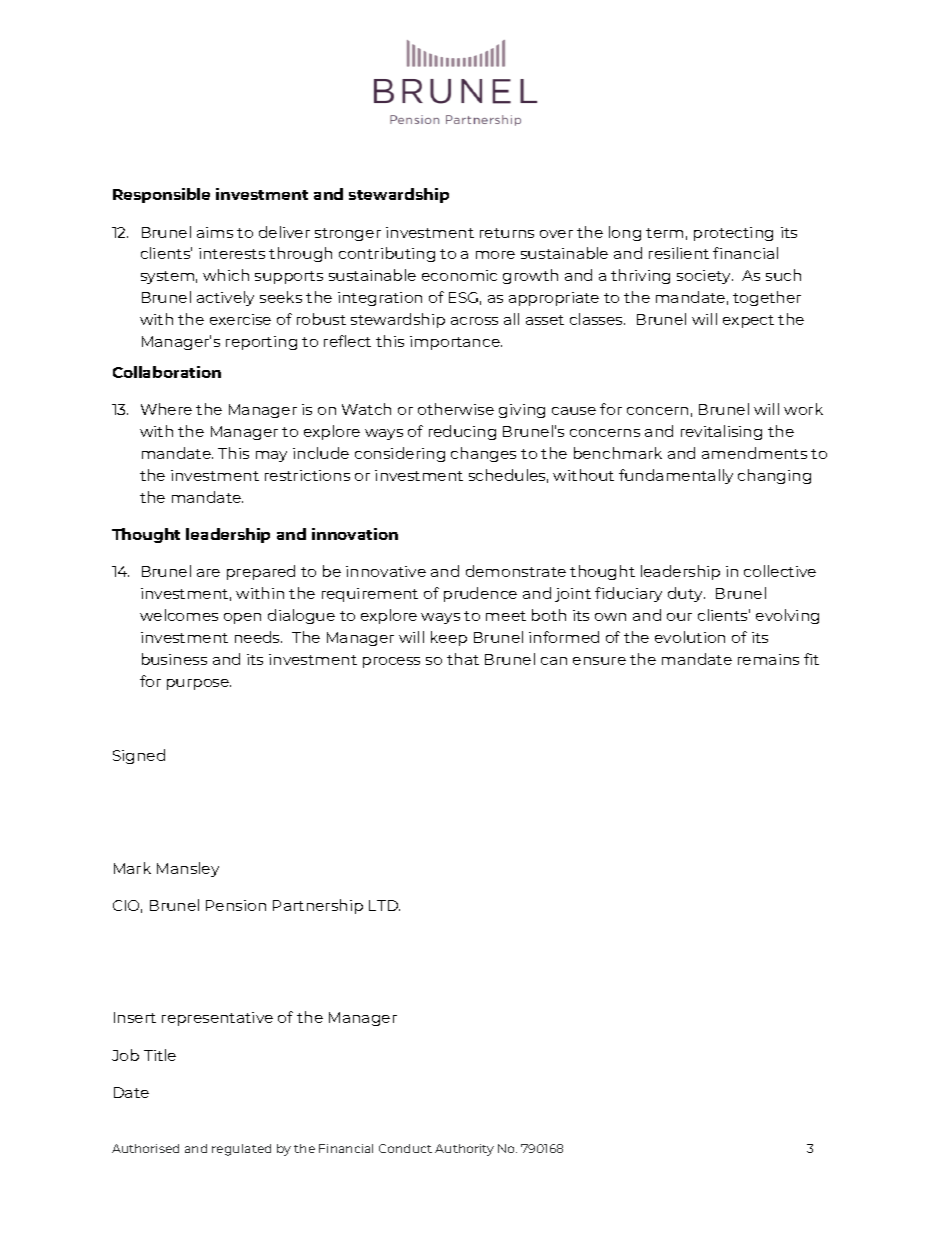 Image resolution: width=952 pixels, height=1233 pixels. I want to click on fit, so click(811, 659).
